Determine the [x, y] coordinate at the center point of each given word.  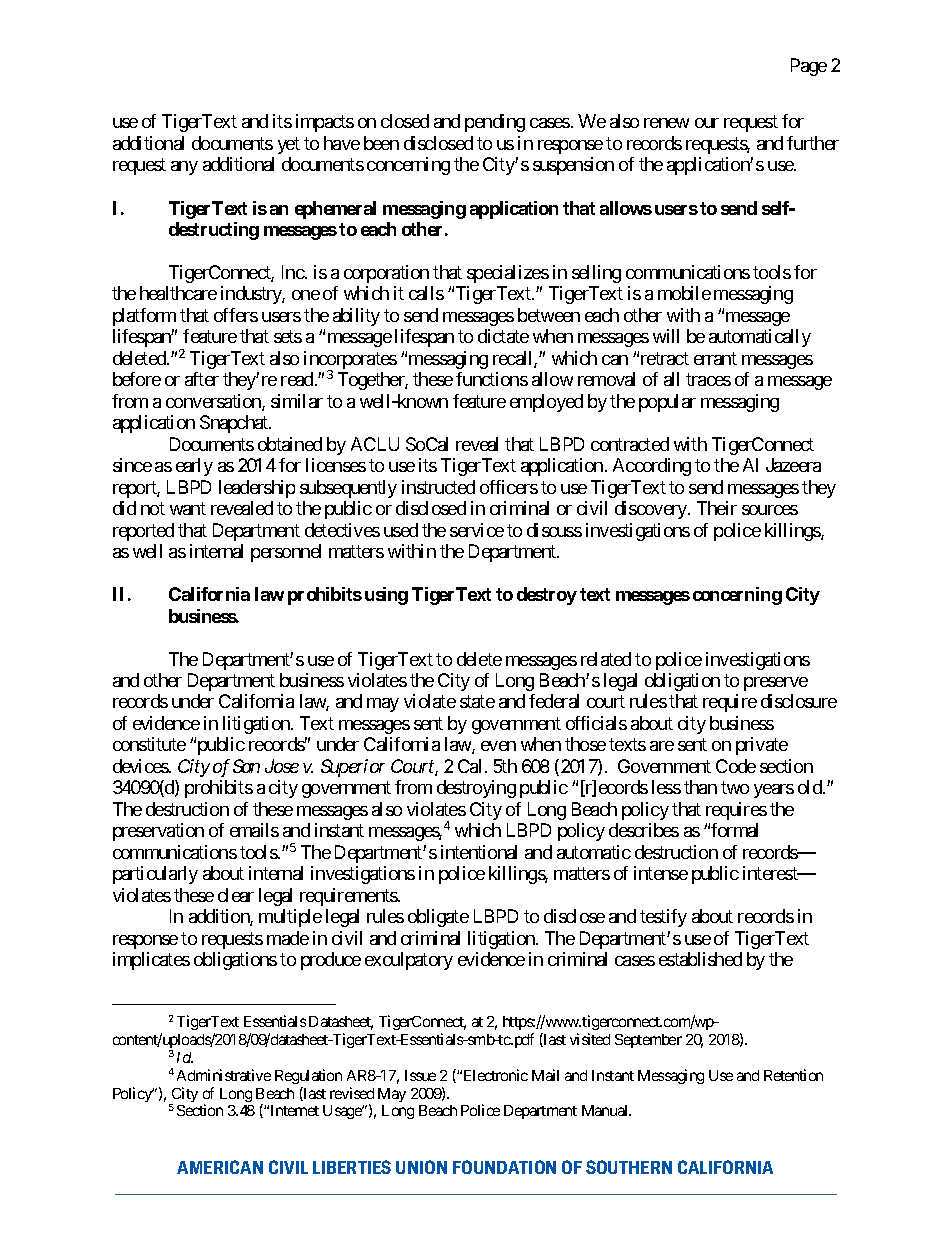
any [184, 168]
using [386, 596]
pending [495, 123]
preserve [776, 684]
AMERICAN [220, 1167]
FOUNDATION [504, 1167]
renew [666, 123]
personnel [286, 553]
